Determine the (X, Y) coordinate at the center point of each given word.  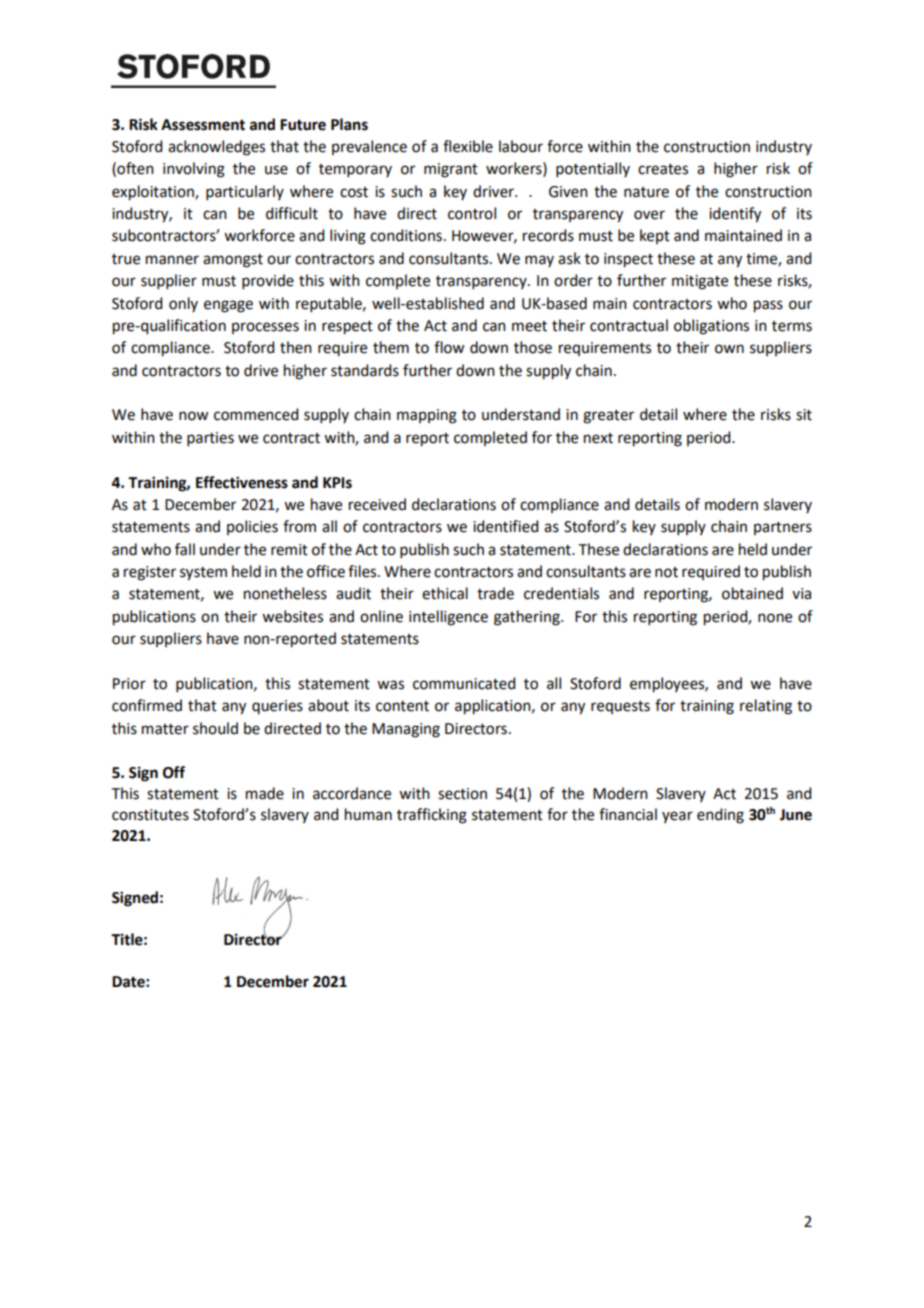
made (265, 793)
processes (265, 328)
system (203, 574)
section (462, 794)
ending (720, 816)
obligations (711, 327)
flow (449, 347)
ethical (445, 593)
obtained (752, 593)
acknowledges (216, 148)
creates (663, 169)
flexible (468, 146)
